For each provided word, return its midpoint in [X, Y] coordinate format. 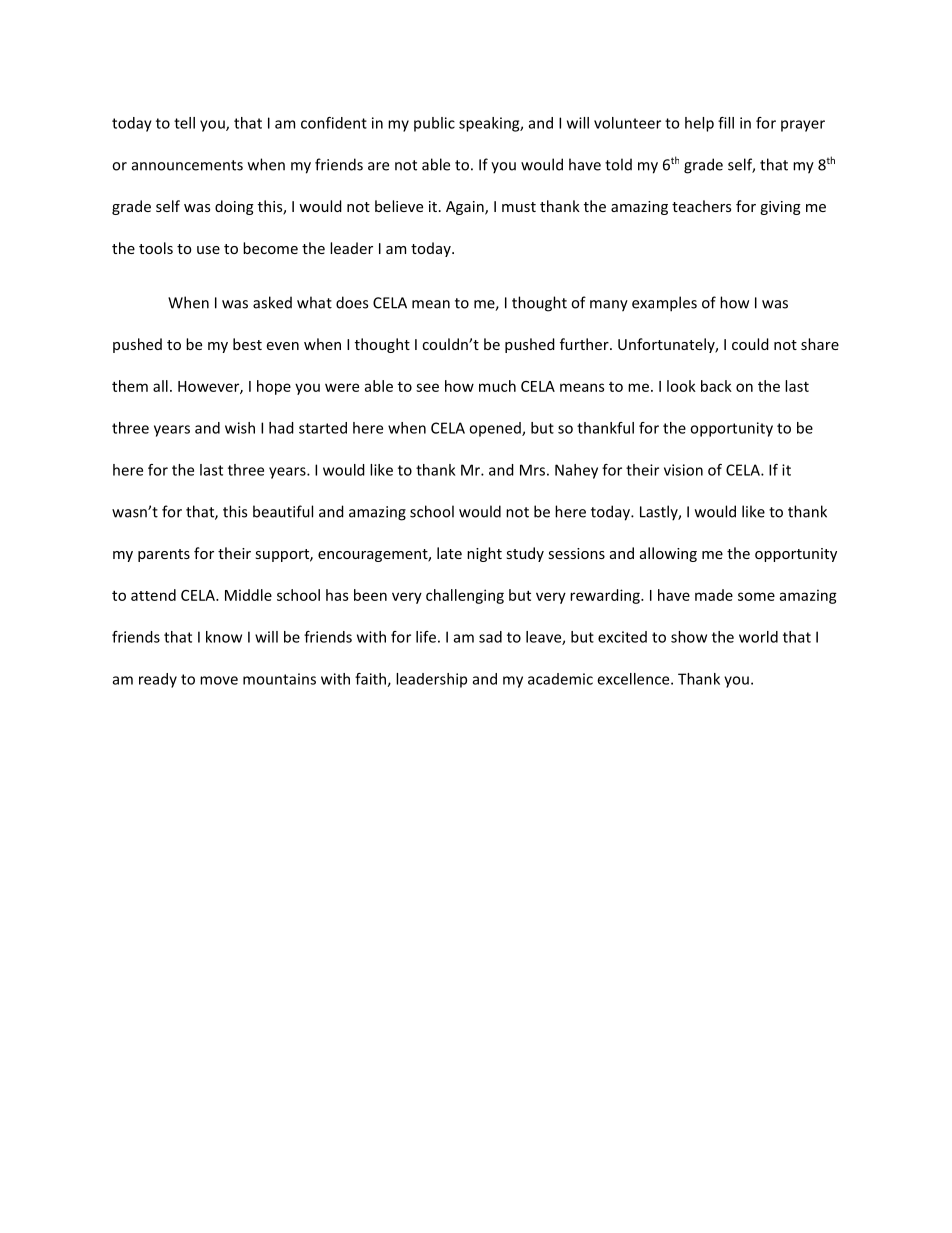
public [434, 124]
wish [240, 428]
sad [490, 637]
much [497, 386]
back [716, 386]
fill [726, 123]
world [758, 637]
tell [184, 123]
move [219, 680]
